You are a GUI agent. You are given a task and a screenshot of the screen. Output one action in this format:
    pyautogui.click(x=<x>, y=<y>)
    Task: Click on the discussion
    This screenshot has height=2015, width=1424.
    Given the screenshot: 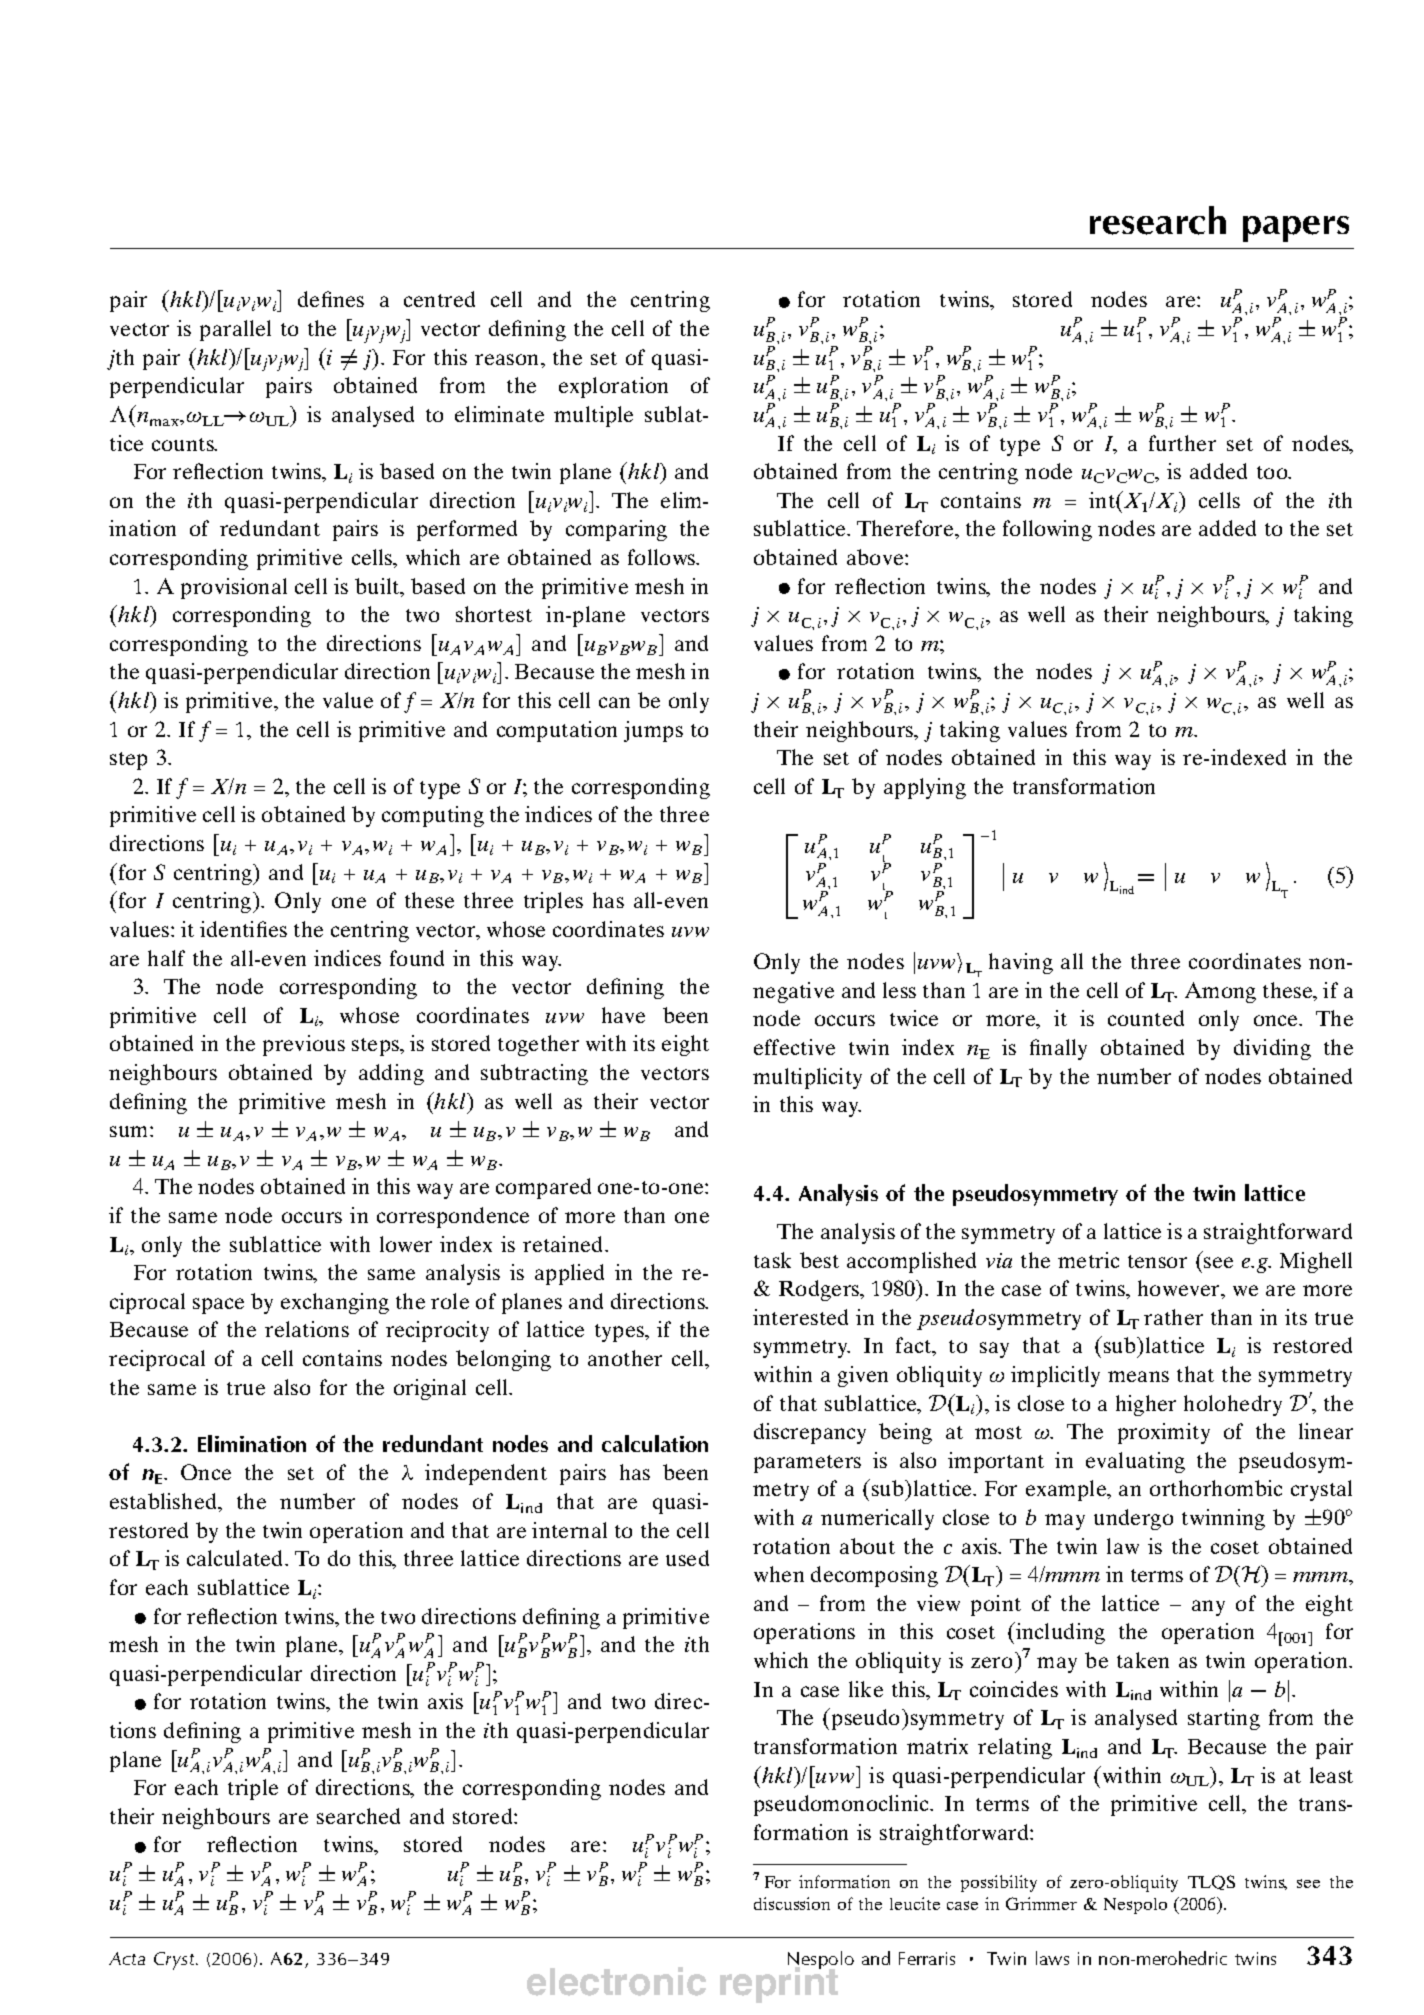 What is the action you would take?
    pyautogui.click(x=792, y=1903)
